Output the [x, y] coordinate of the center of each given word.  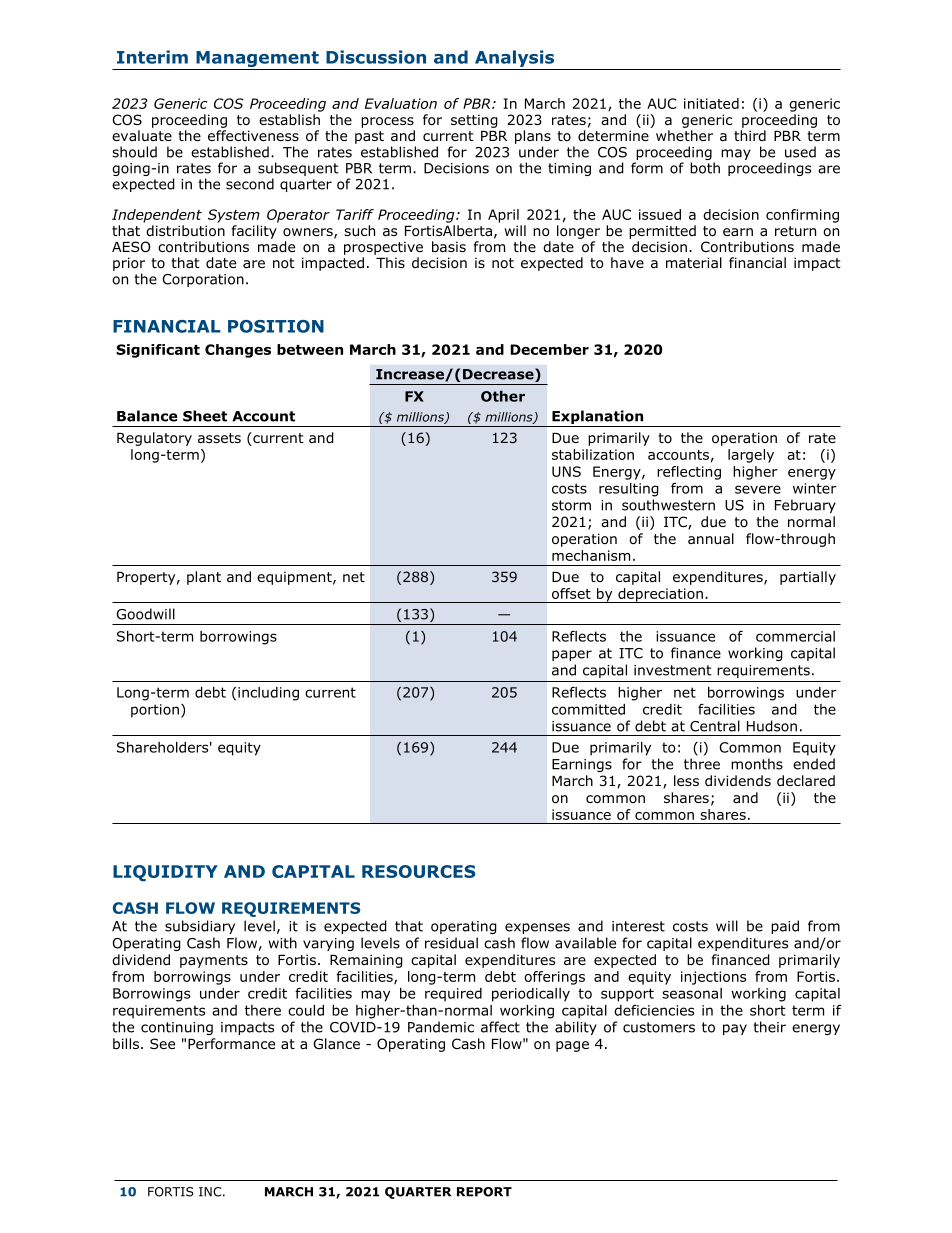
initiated [711, 103]
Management [257, 59]
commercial [795, 636]
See [162, 1043]
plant [204, 578]
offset [571, 593]
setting [474, 121]
